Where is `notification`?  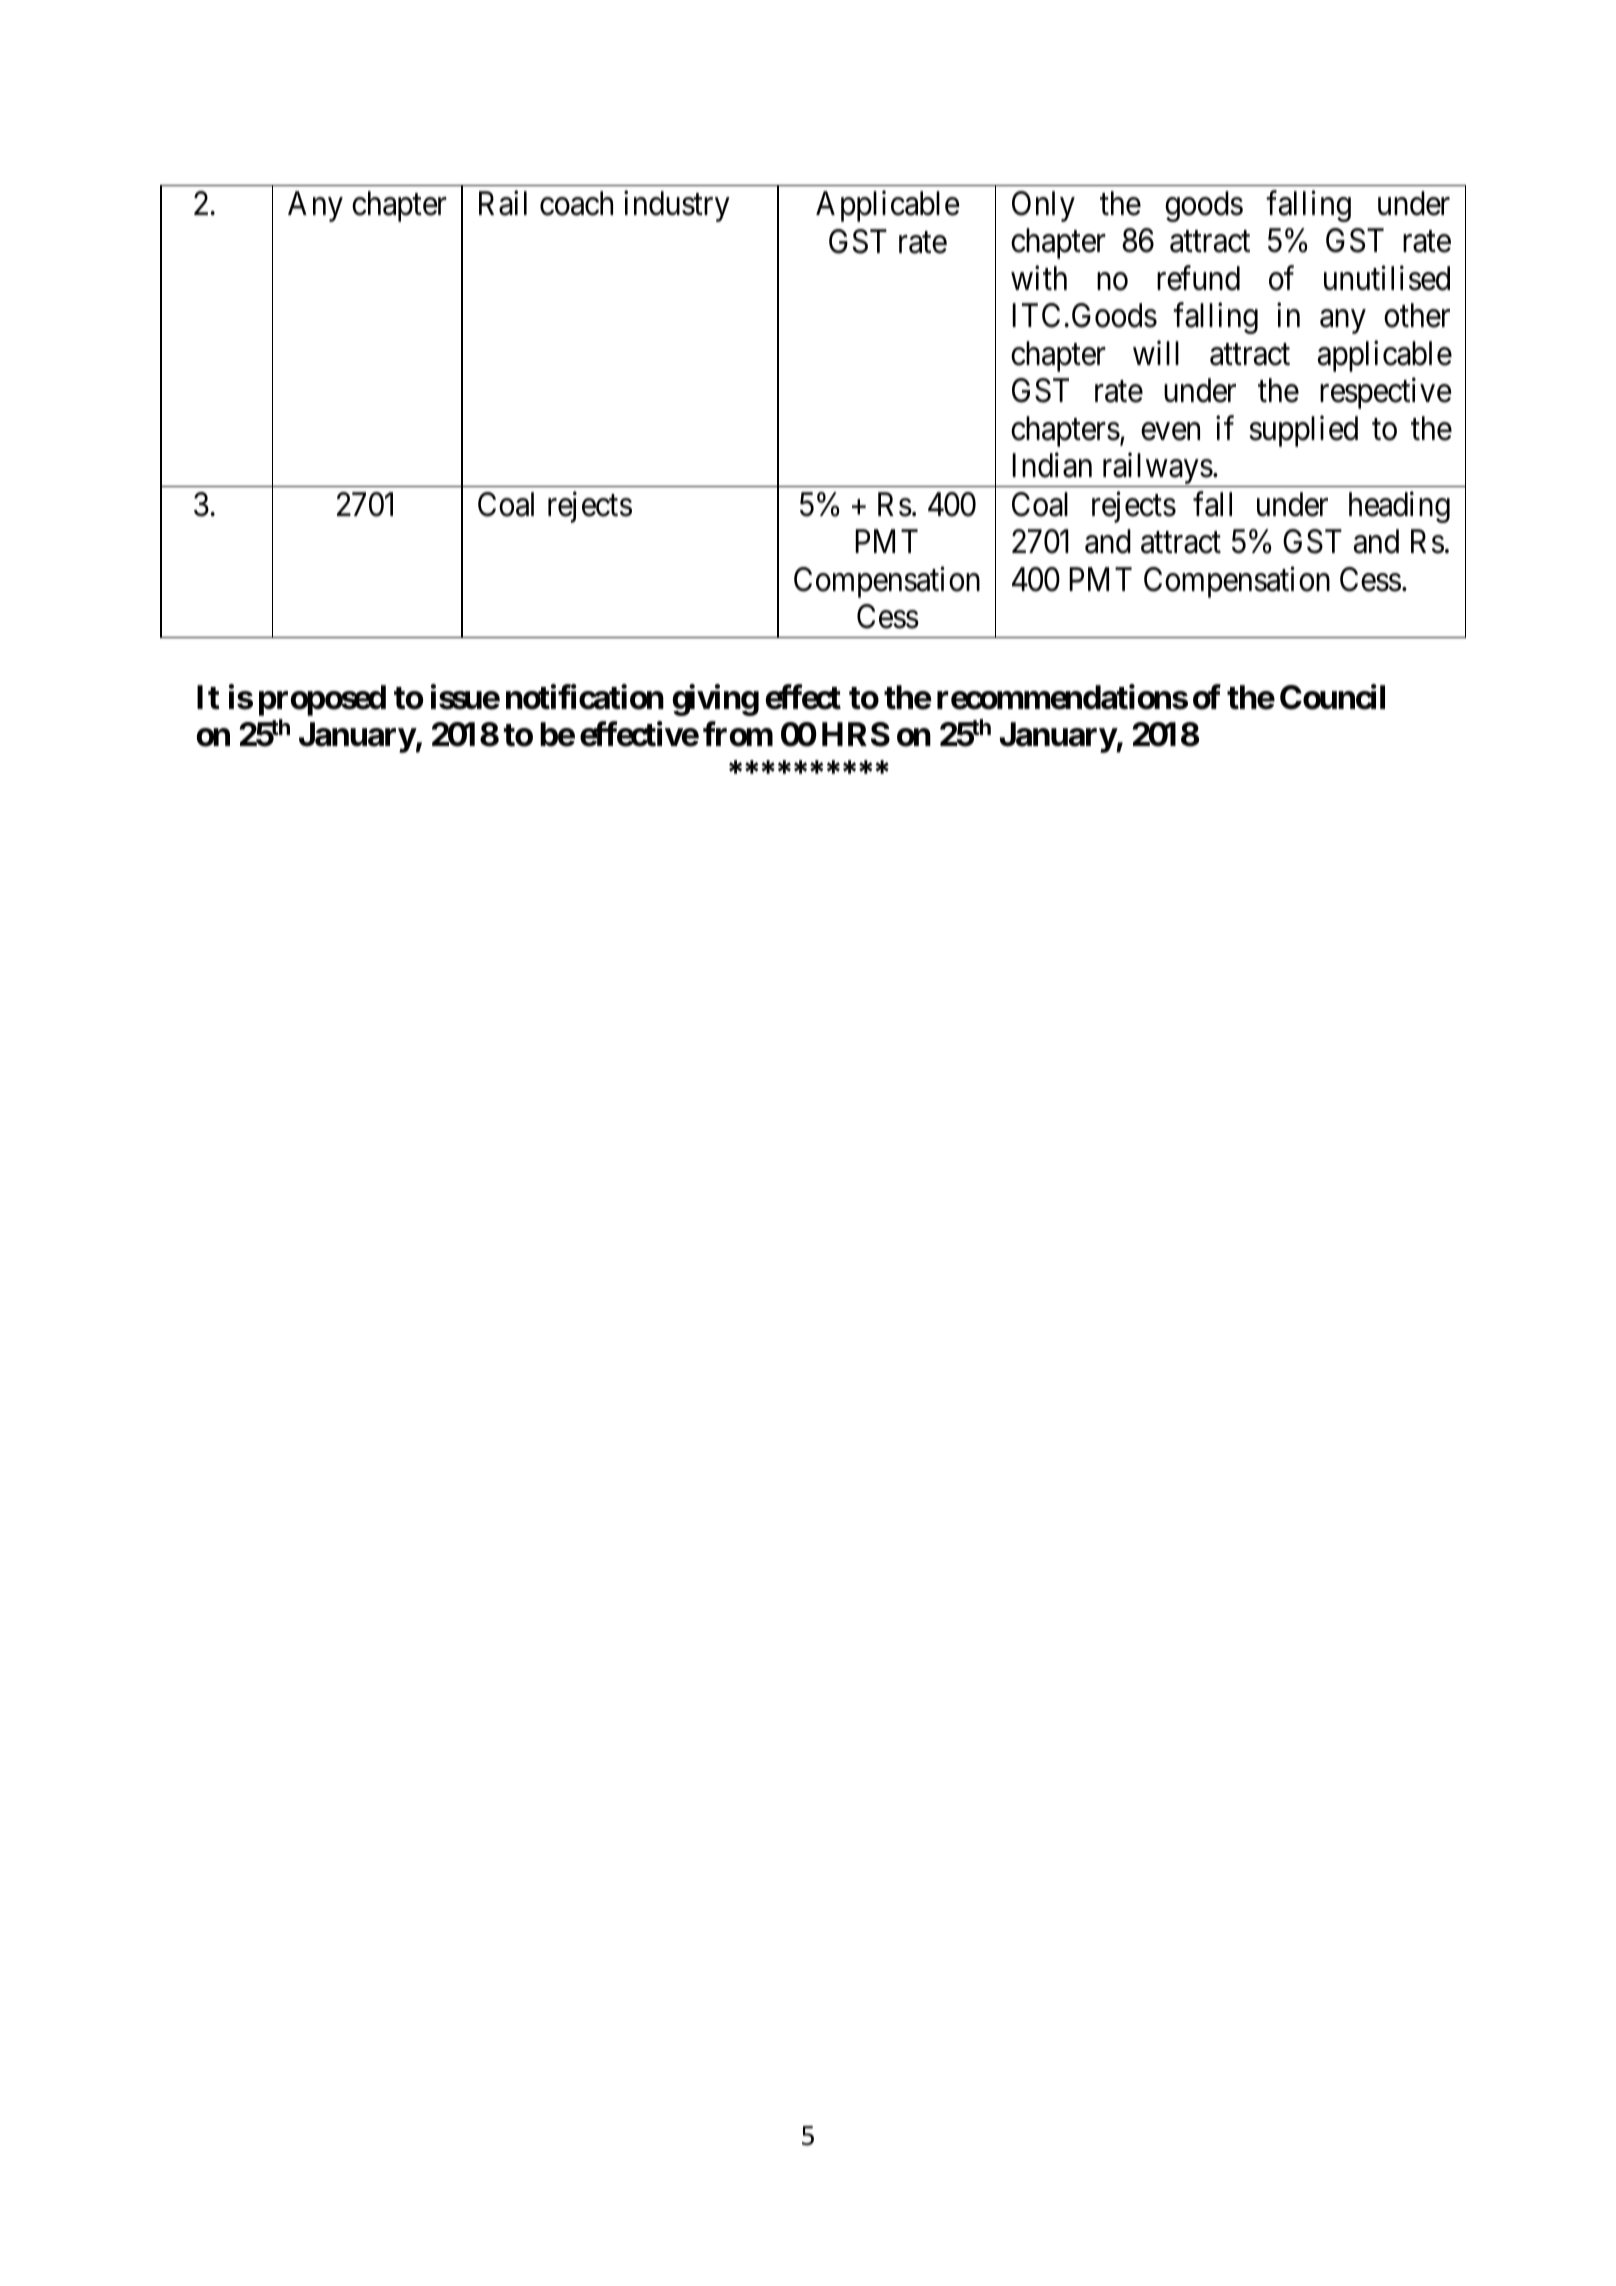
notification is located at coordinates (585, 697).
